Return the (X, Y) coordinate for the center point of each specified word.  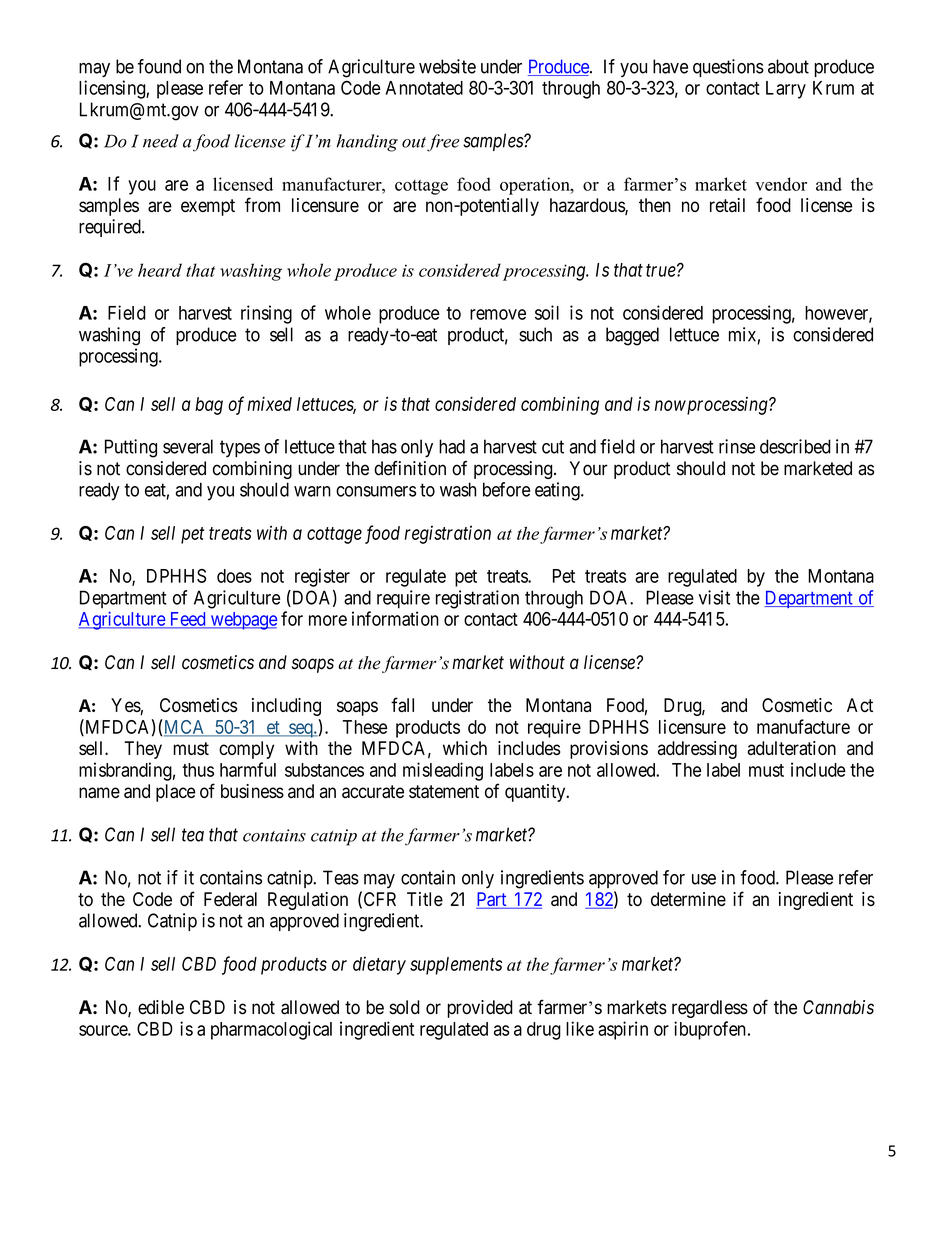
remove (498, 314)
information (395, 618)
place (176, 793)
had (452, 446)
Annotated (424, 88)
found (159, 66)
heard (160, 270)
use (704, 879)
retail (727, 205)
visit (714, 597)
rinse (737, 446)
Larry (786, 90)
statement (444, 791)
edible (161, 1007)
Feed (187, 620)
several (188, 446)
